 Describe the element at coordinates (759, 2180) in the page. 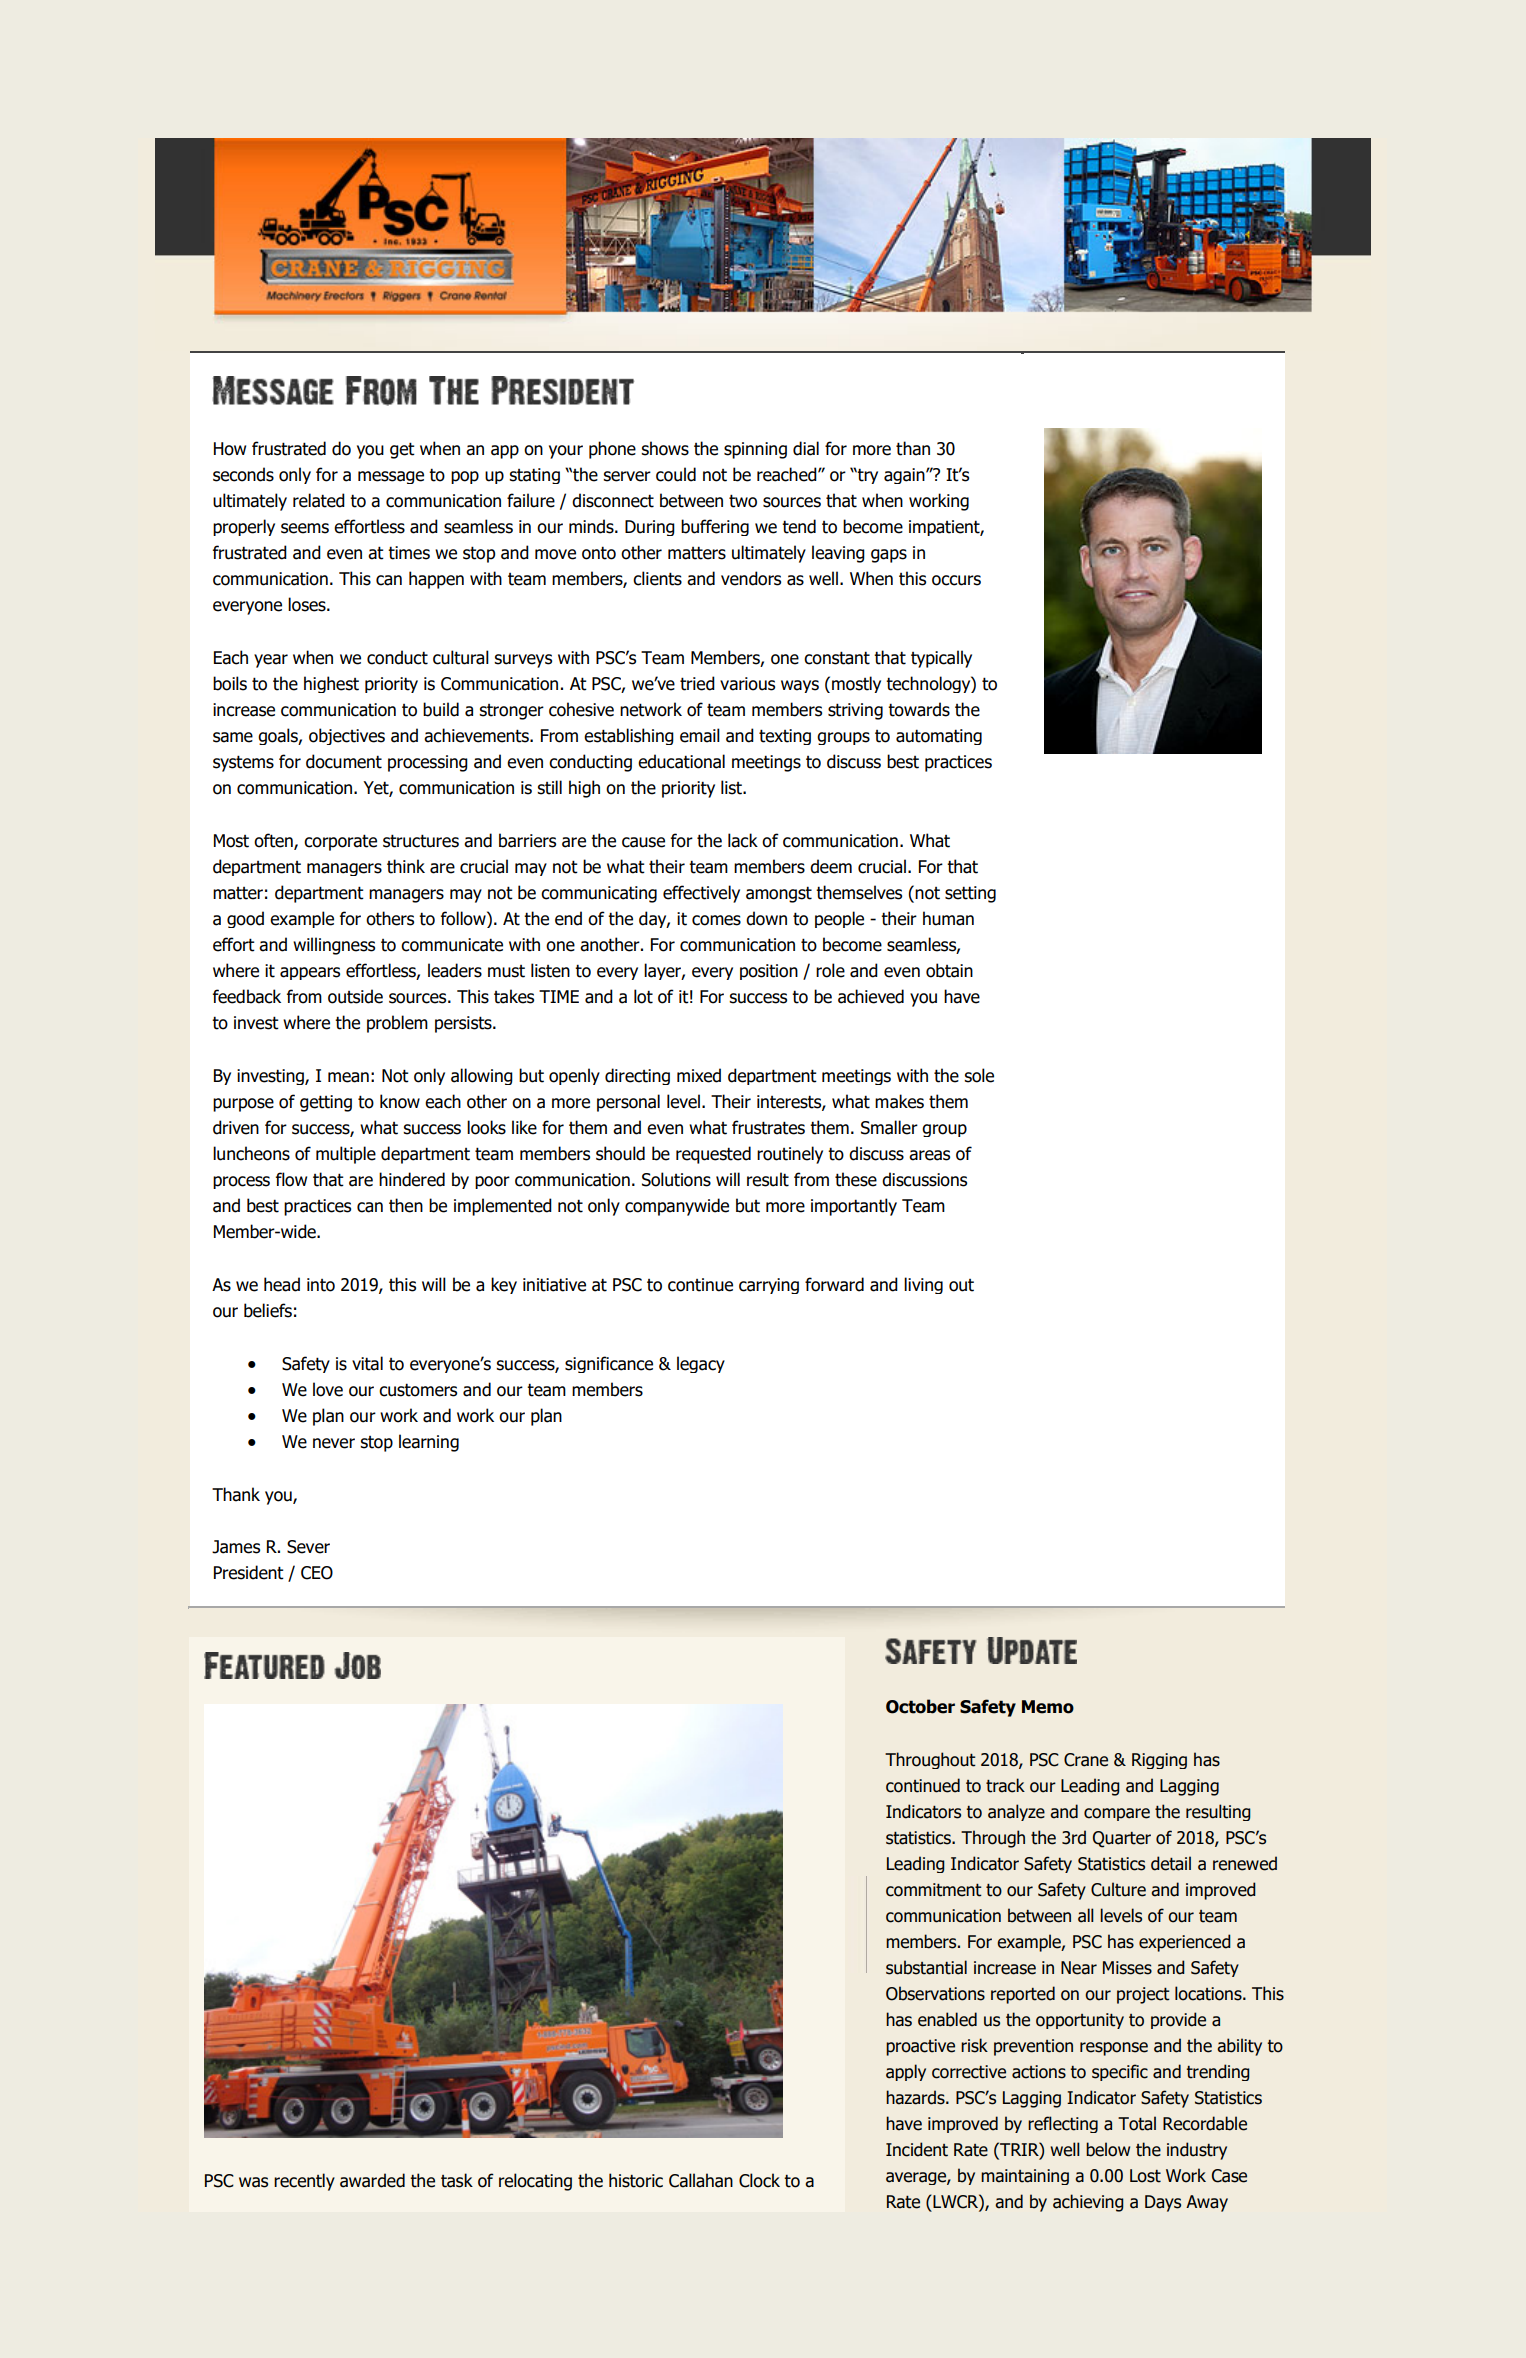

I see `Clock` at that location.
